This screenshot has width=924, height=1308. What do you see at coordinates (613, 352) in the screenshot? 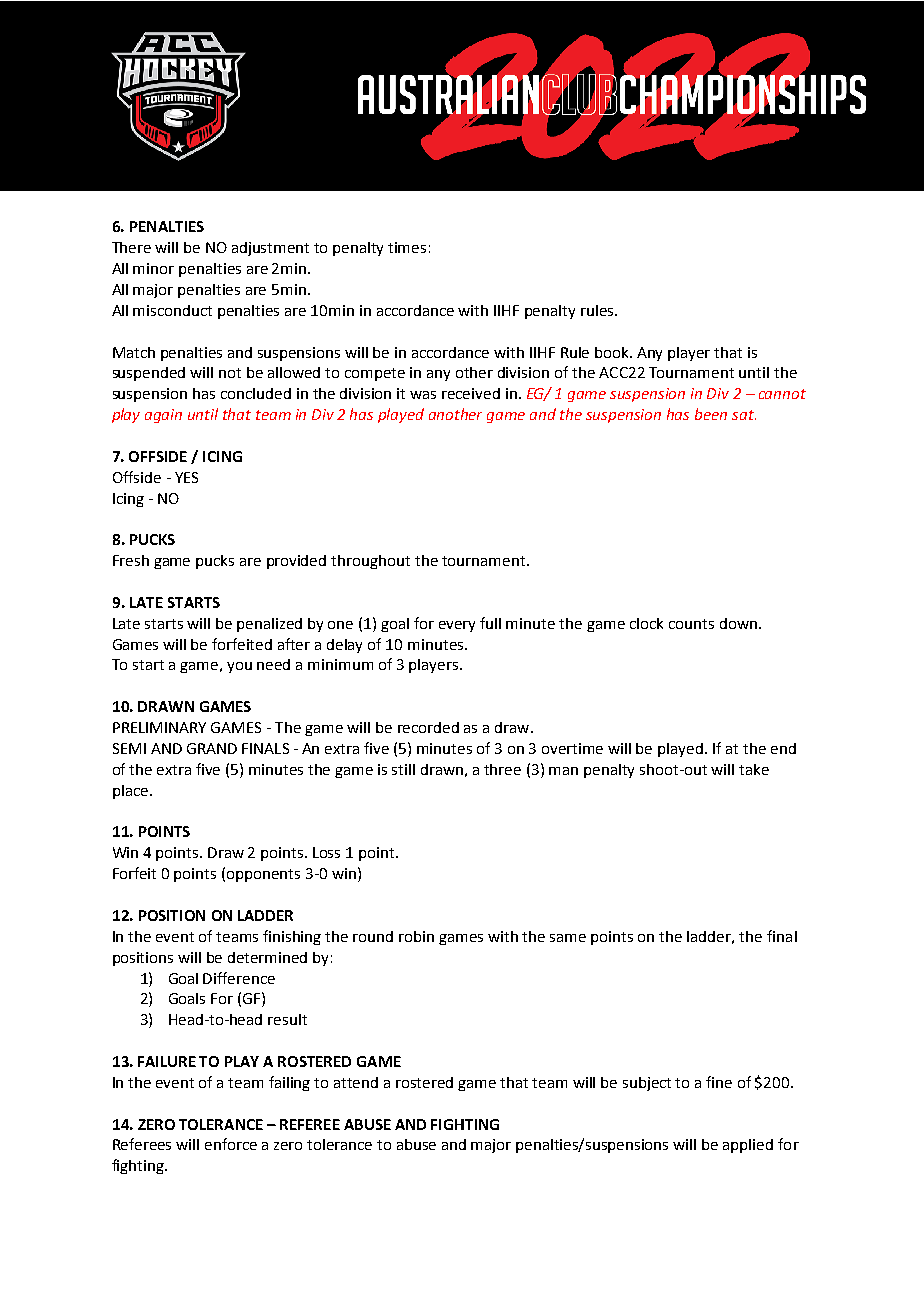
I see `book` at bounding box center [613, 352].
